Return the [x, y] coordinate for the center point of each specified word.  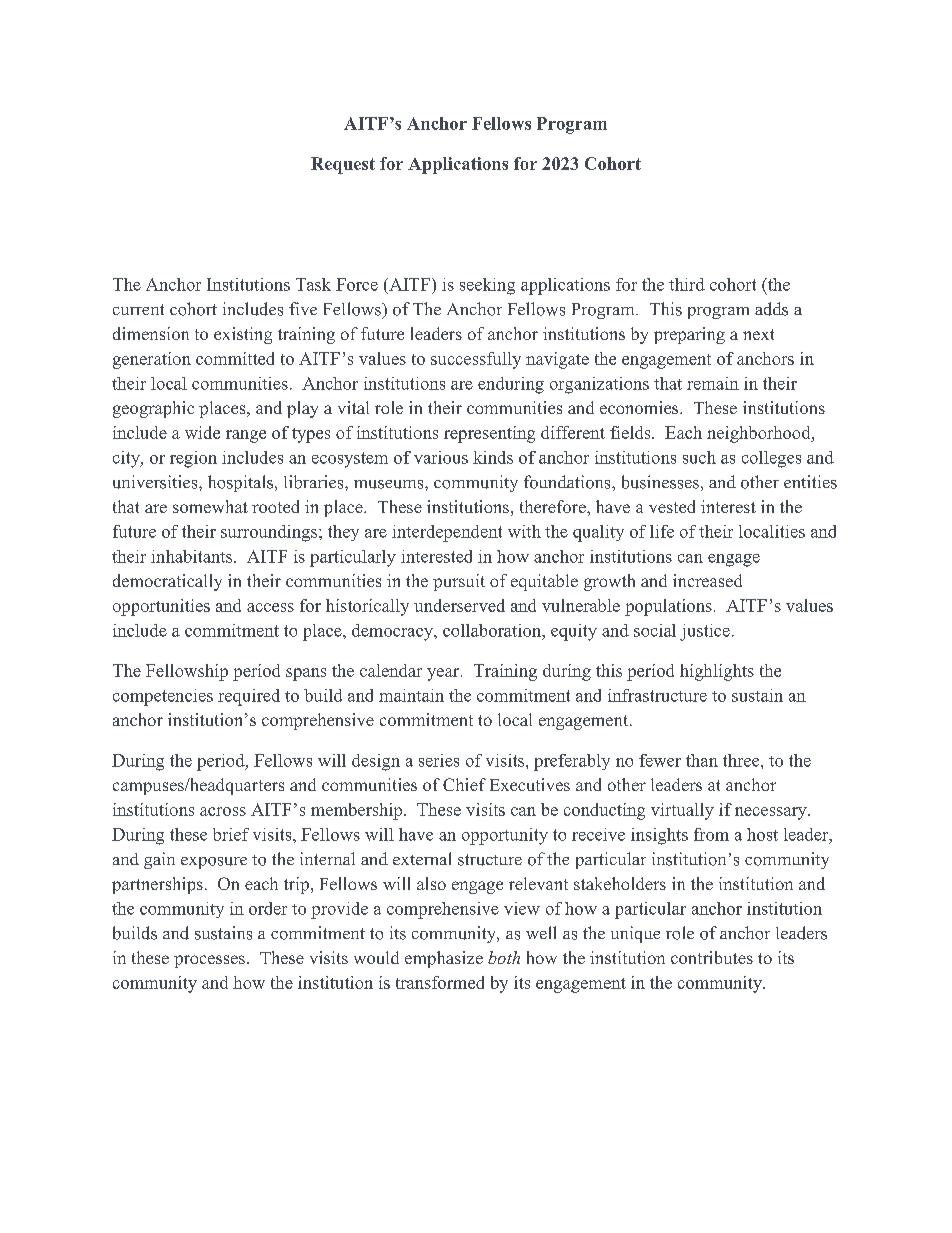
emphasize [444, 959]
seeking [487, 286]
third [687, 284]
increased [707, 580]
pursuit [459, 582]
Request [343, 165]
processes [209, 961]
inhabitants [193, 556]
